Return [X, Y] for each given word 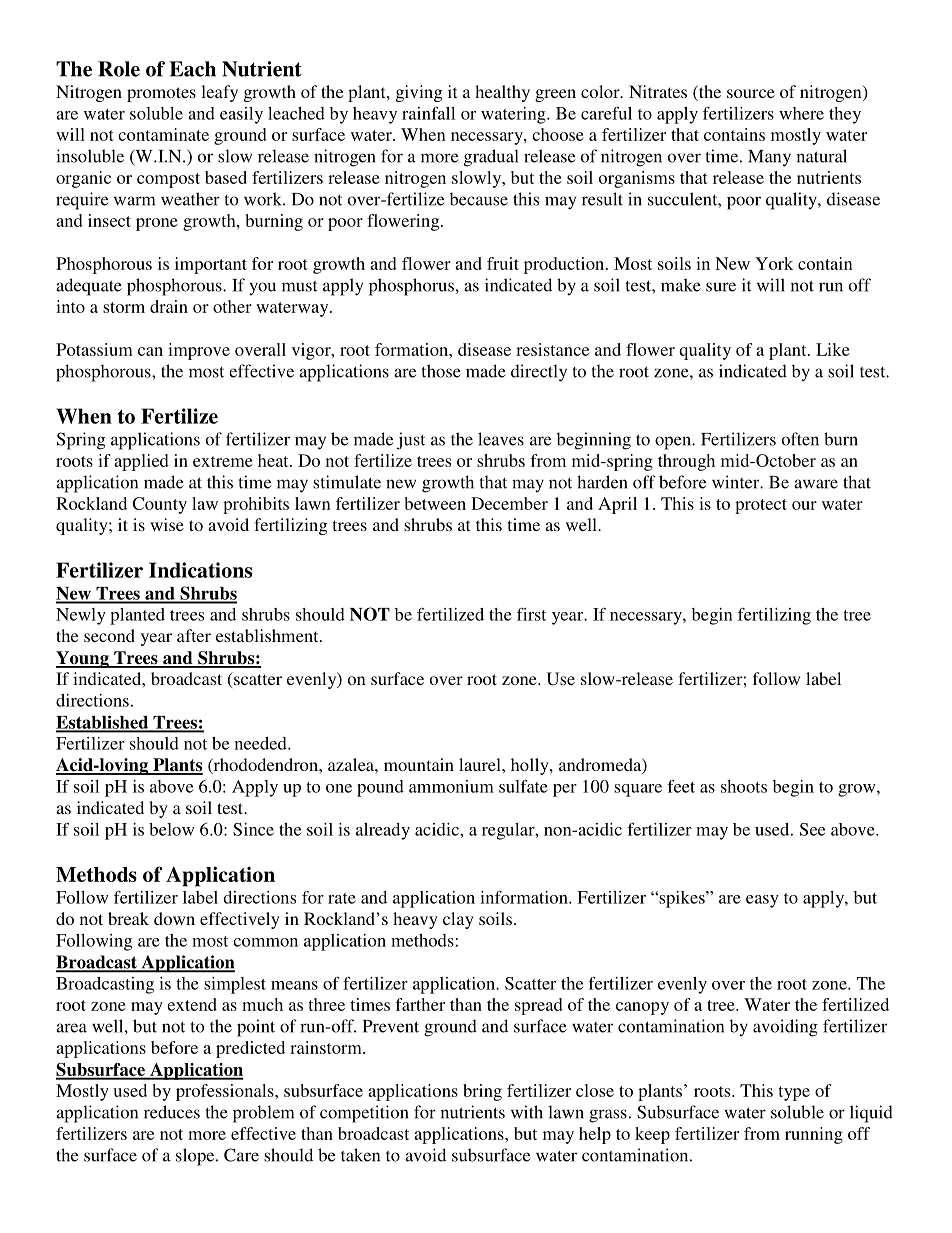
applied [141, 462]
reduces [172, 1112]
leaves [501, 439]
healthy [502, 93]
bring [482, 1092]
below [171, 829]
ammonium [451, 786]
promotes [161, 94]
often [800, 439]
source [751, 93]
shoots [744, 786]
